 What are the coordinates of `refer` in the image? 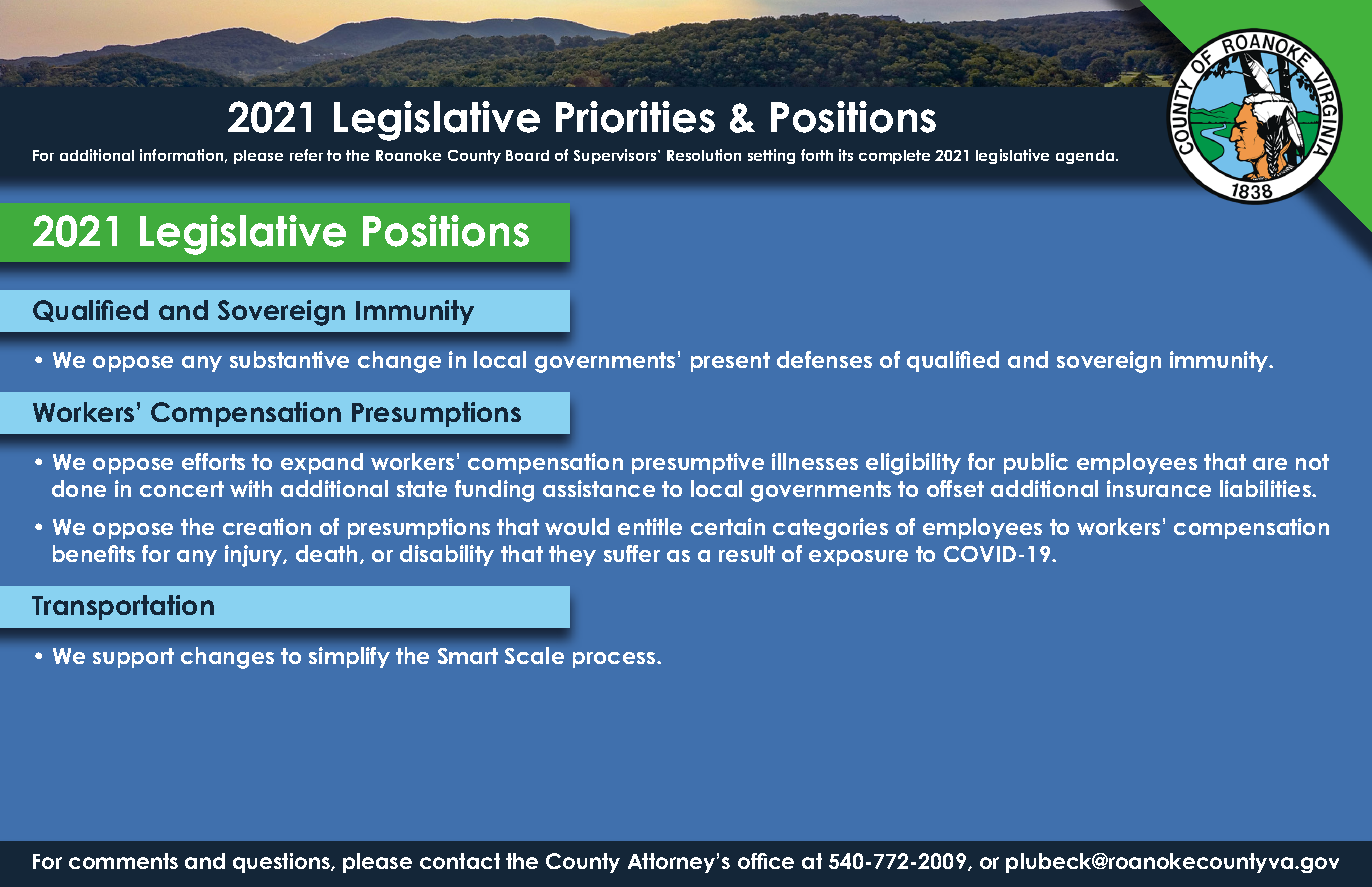 It's located at (306, 155).
